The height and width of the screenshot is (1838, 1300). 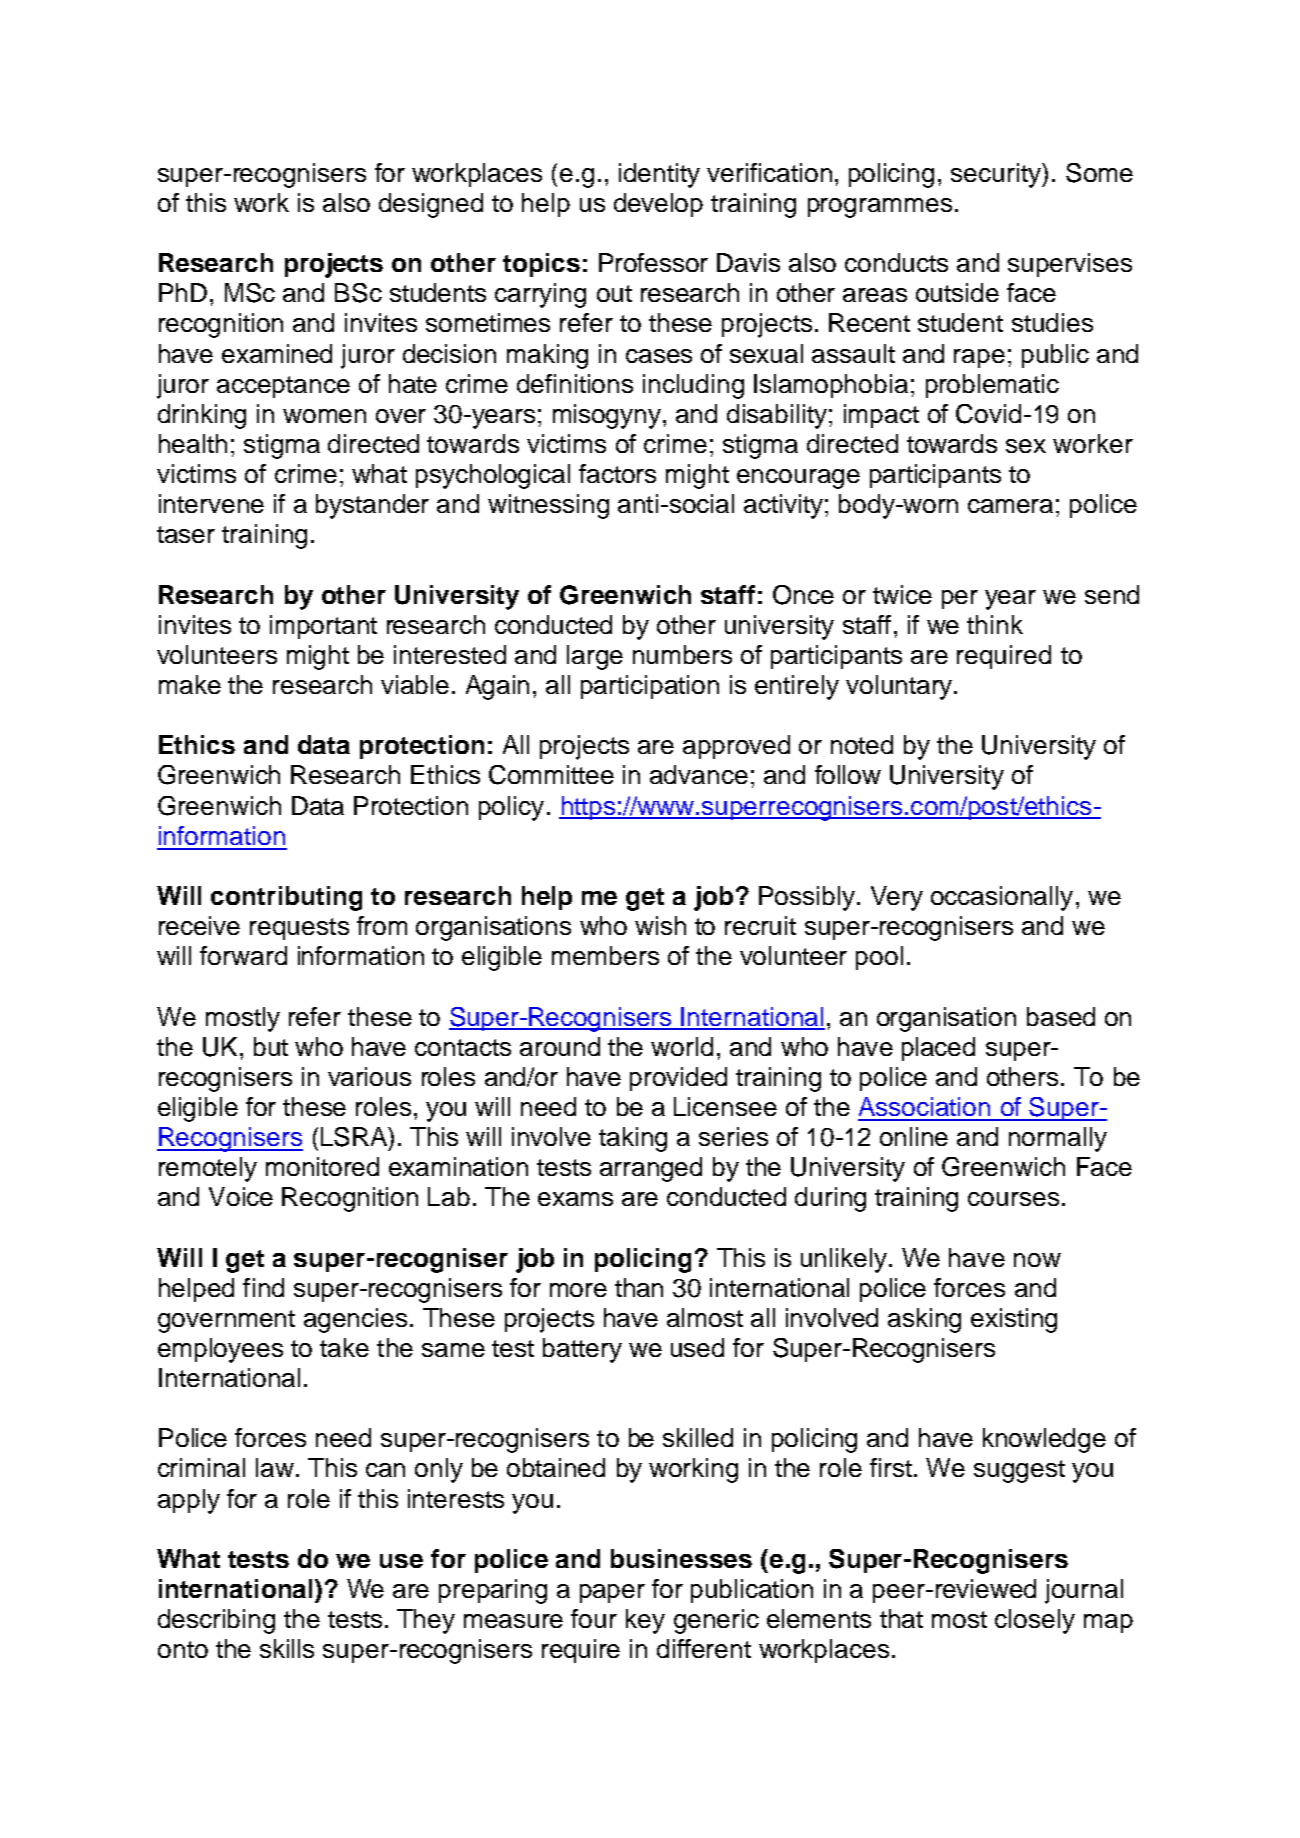 I want to click on normally, so click(x=1058, y=1139).
